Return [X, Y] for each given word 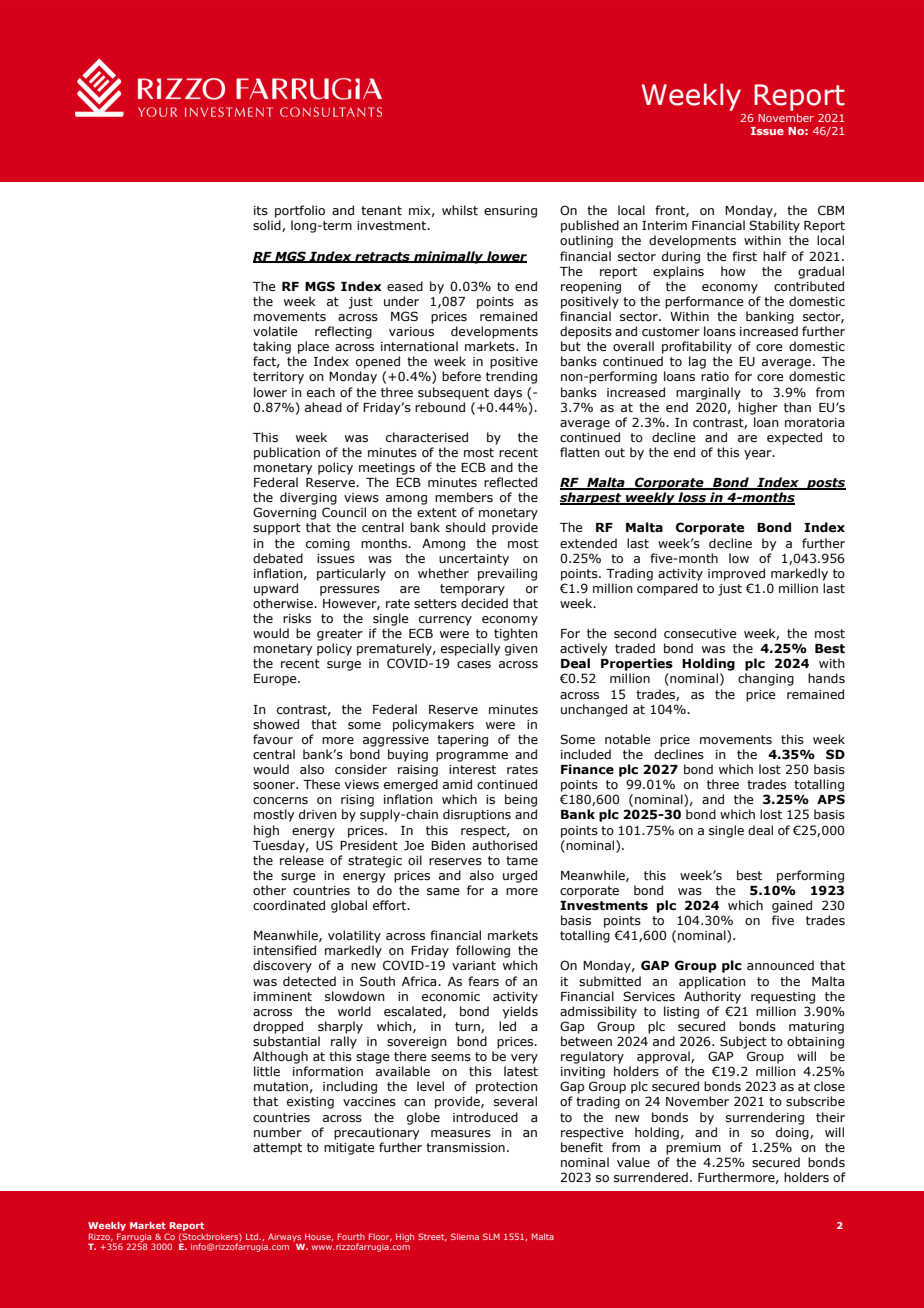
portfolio [300, 211]
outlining [586, 241]
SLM [491, 1236]
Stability [774, 226]
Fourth [351, 1236]
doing [793, 1133]
